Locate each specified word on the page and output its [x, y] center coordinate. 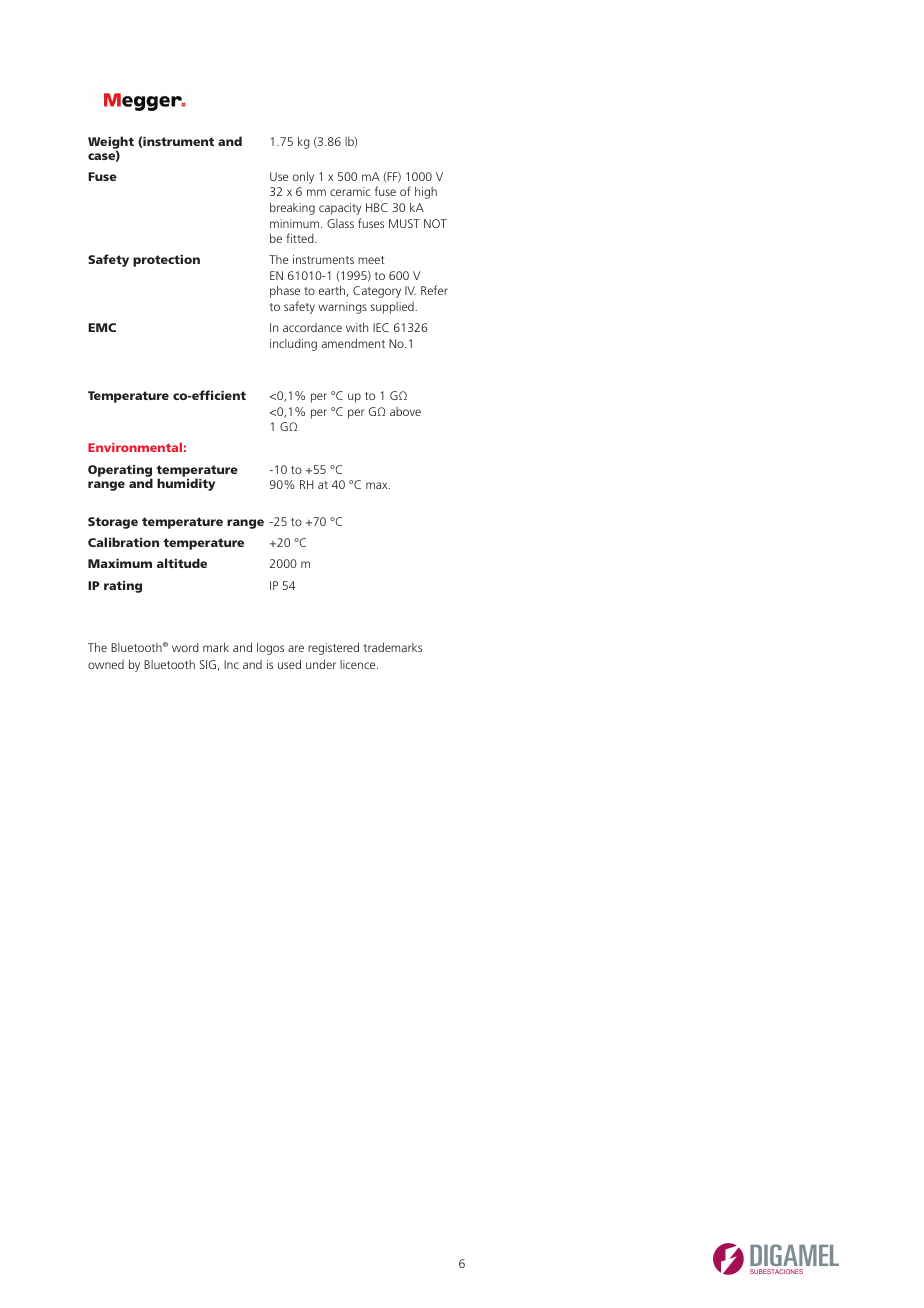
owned [106, 664]
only [303, 177]
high [426, 192]
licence [359, 664]
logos [270, 648]
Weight [111, 143]
